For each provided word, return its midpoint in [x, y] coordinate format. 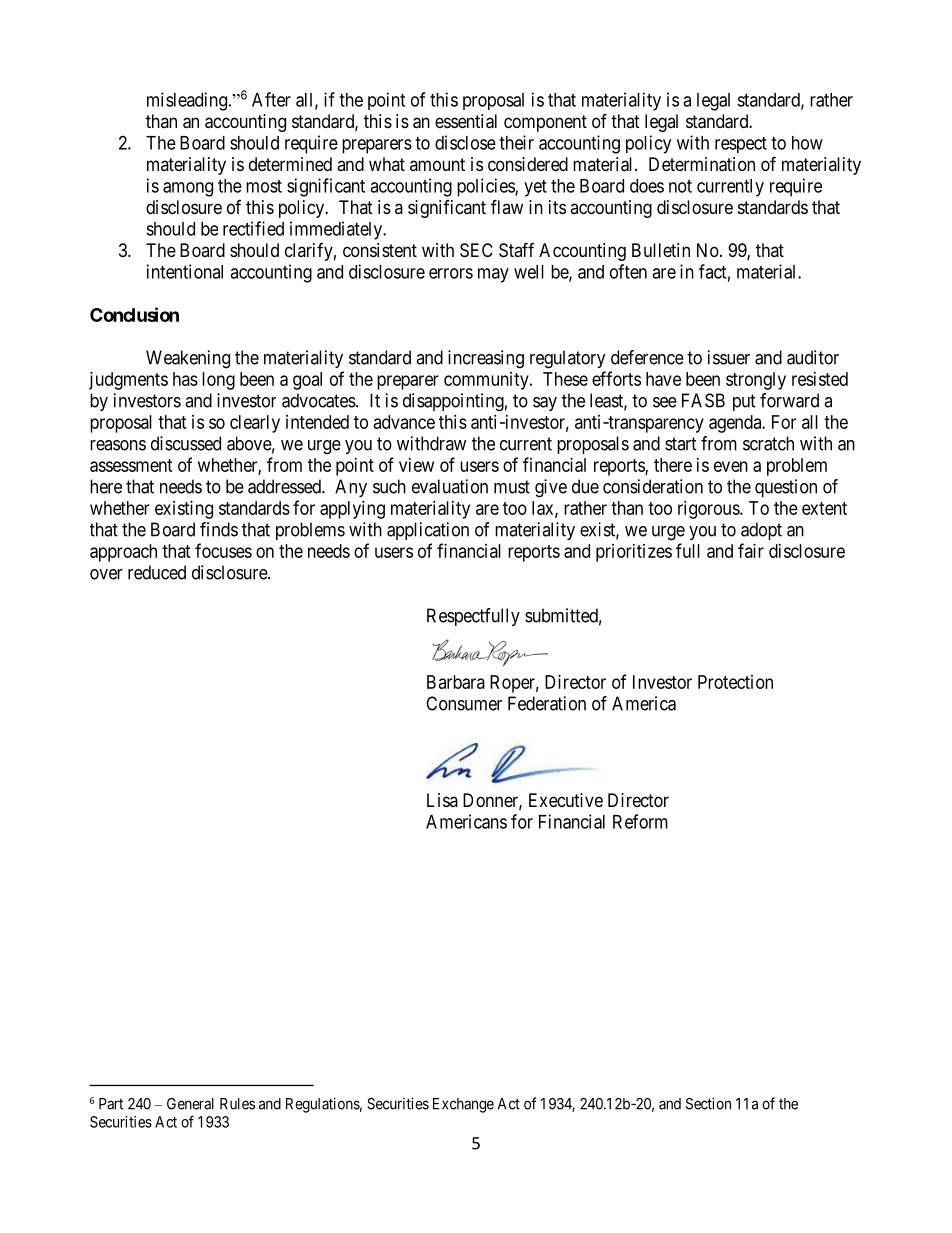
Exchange [463, 1105]
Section [708, 1103]
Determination [702, 164]
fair [751, 550]
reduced [157, 572]
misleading [187, 101]
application [428, 531]
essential [466, 121]
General [190, 1104]
